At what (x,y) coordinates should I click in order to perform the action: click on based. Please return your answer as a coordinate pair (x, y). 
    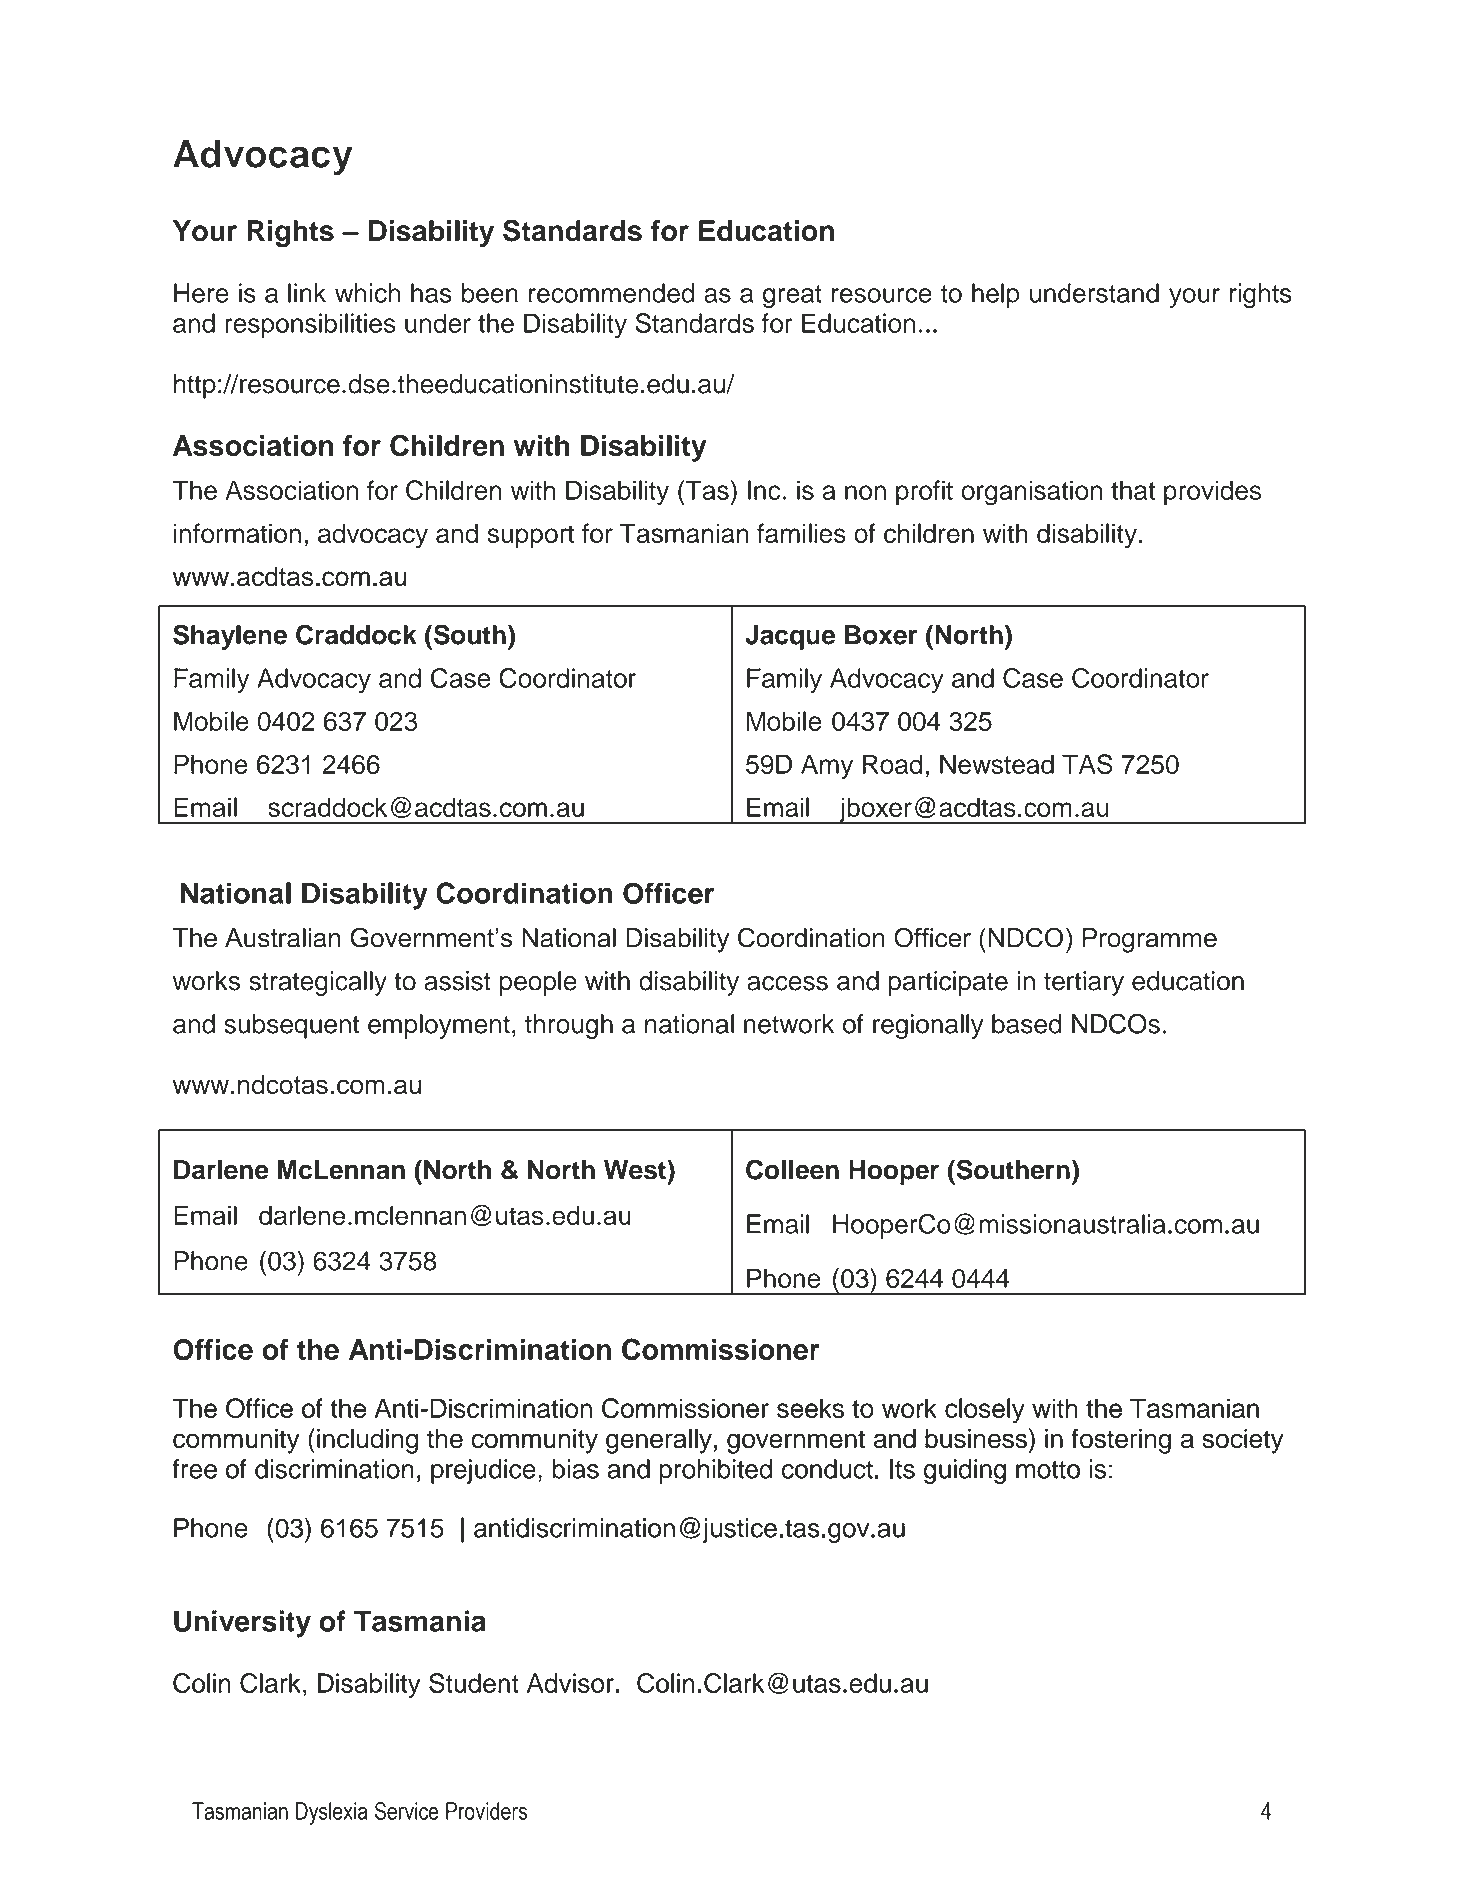
    Looking at the image, I should click on (1027, 1024).
